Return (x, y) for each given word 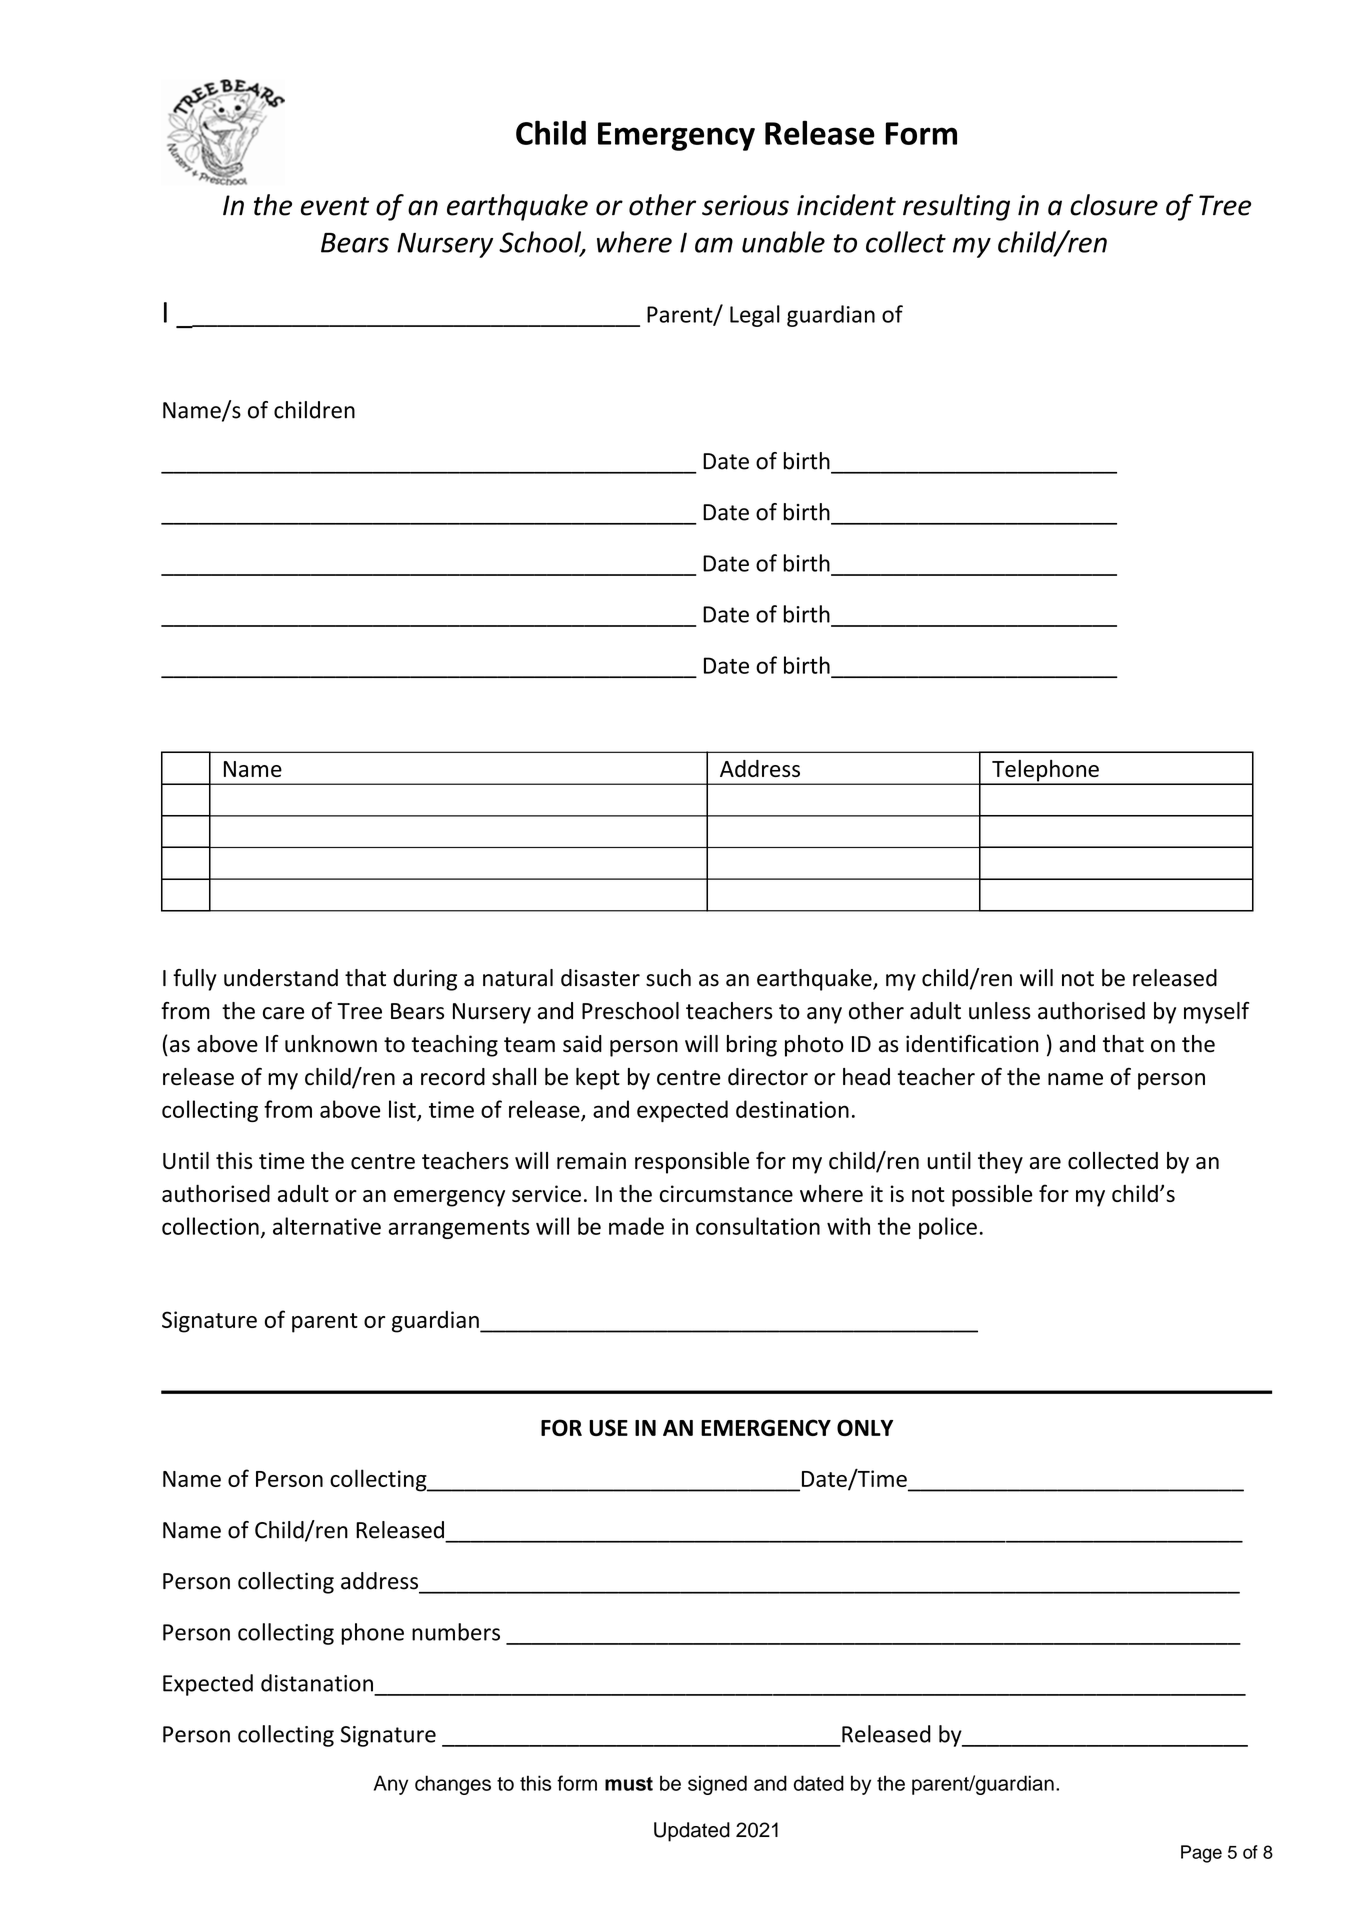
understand (281, 978)
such (668, 978)
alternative (327, 1226)
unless (1000, 1011)
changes (453, 1785)
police (948, 1228)
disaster (600, 978)
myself (1217, 1013)
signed (717, 1785)
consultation (758, 1226)
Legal (755, 316)
